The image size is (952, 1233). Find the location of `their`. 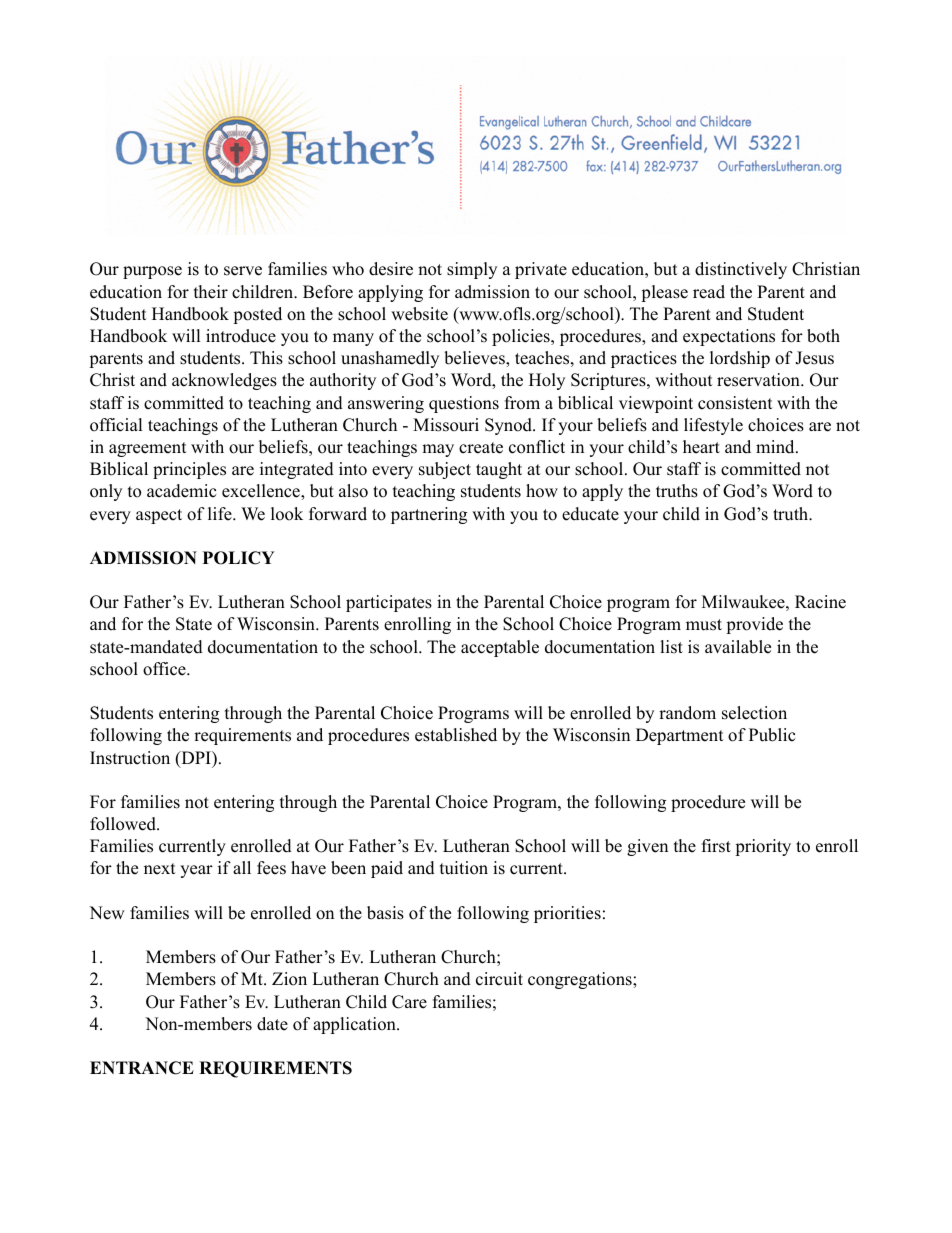

their is located at coordinates (211, 292).
